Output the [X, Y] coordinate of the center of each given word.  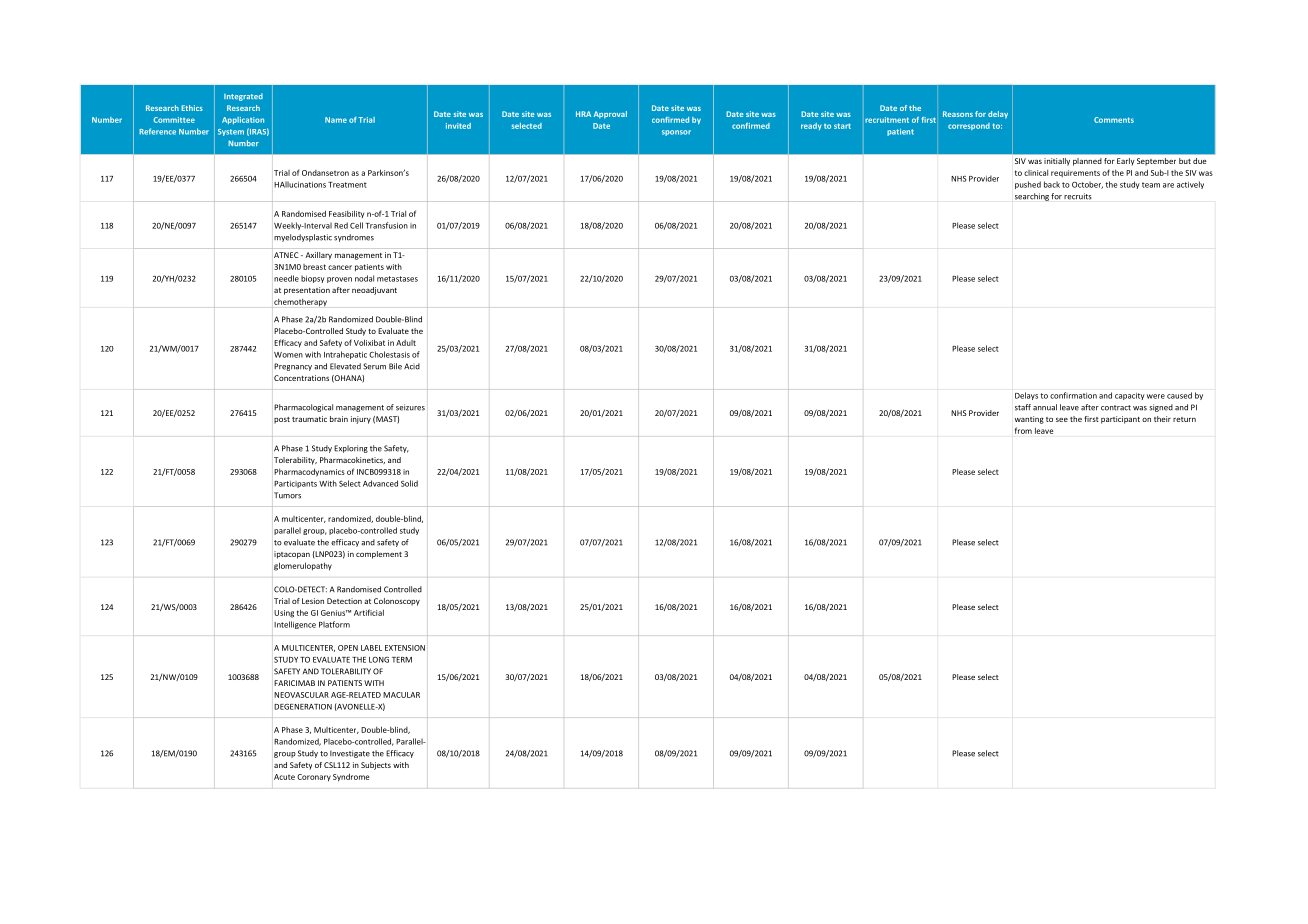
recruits [1078, 196]
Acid [412, 366]
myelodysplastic [303, 238]
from [1023, 430]
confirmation [1073, 395]
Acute [284, 777]
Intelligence [295, 625]
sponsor [676, 133]
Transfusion [386, 225]
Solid [409, 483]
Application [243, 120]
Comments [1114, 120]
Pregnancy [293, 367]
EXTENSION [405, 648]
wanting [1029, 420]
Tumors [287, 495]
